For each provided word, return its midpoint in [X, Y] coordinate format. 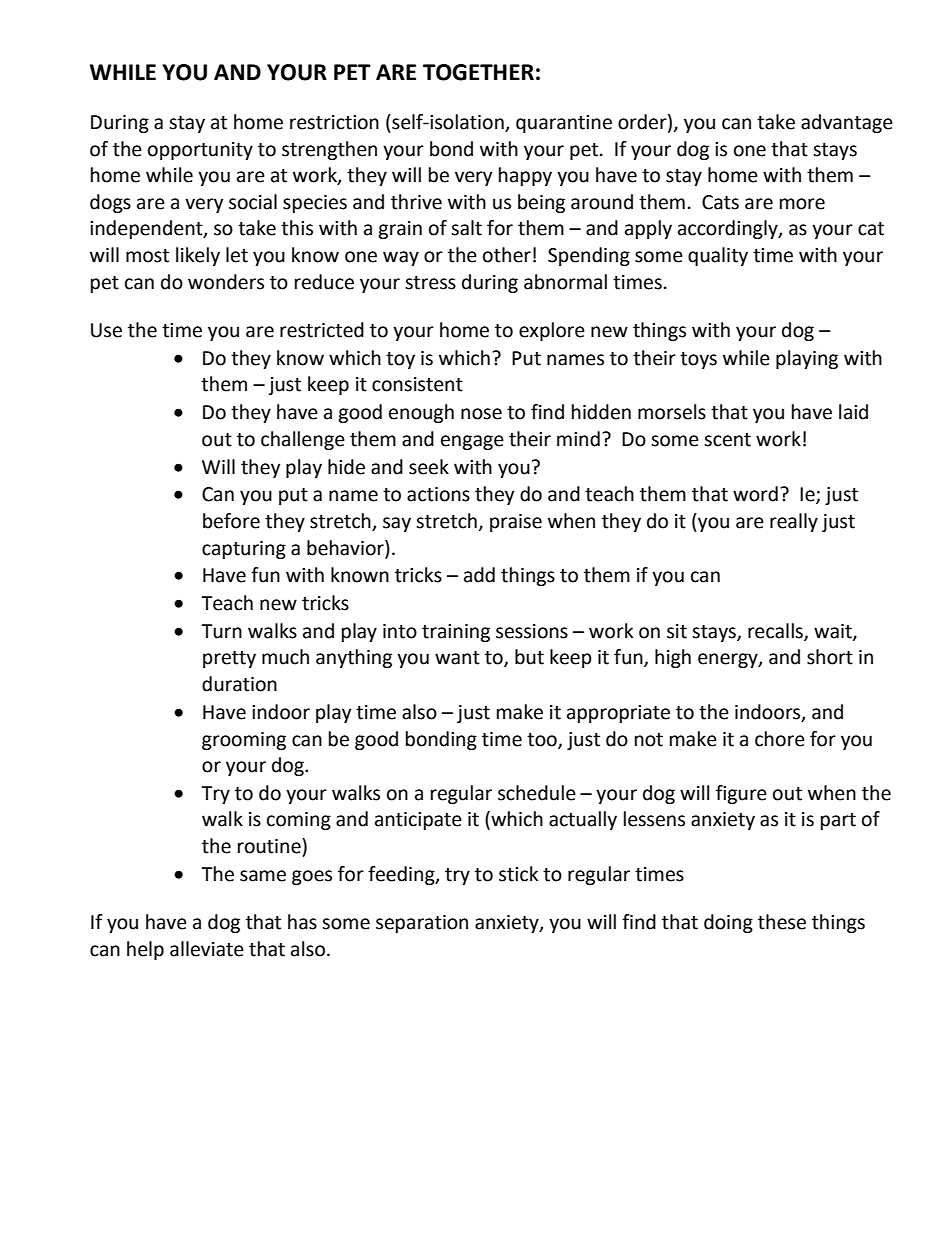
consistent [417, 384]
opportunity [200, 151]
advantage [847, 123]
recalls [776, 632]
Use [106, 330]
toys [698, 360]
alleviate [207, 949]
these [782, 922]
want [457, 658]
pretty [229, 659]
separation [422, 924]
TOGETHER [478, 72]
